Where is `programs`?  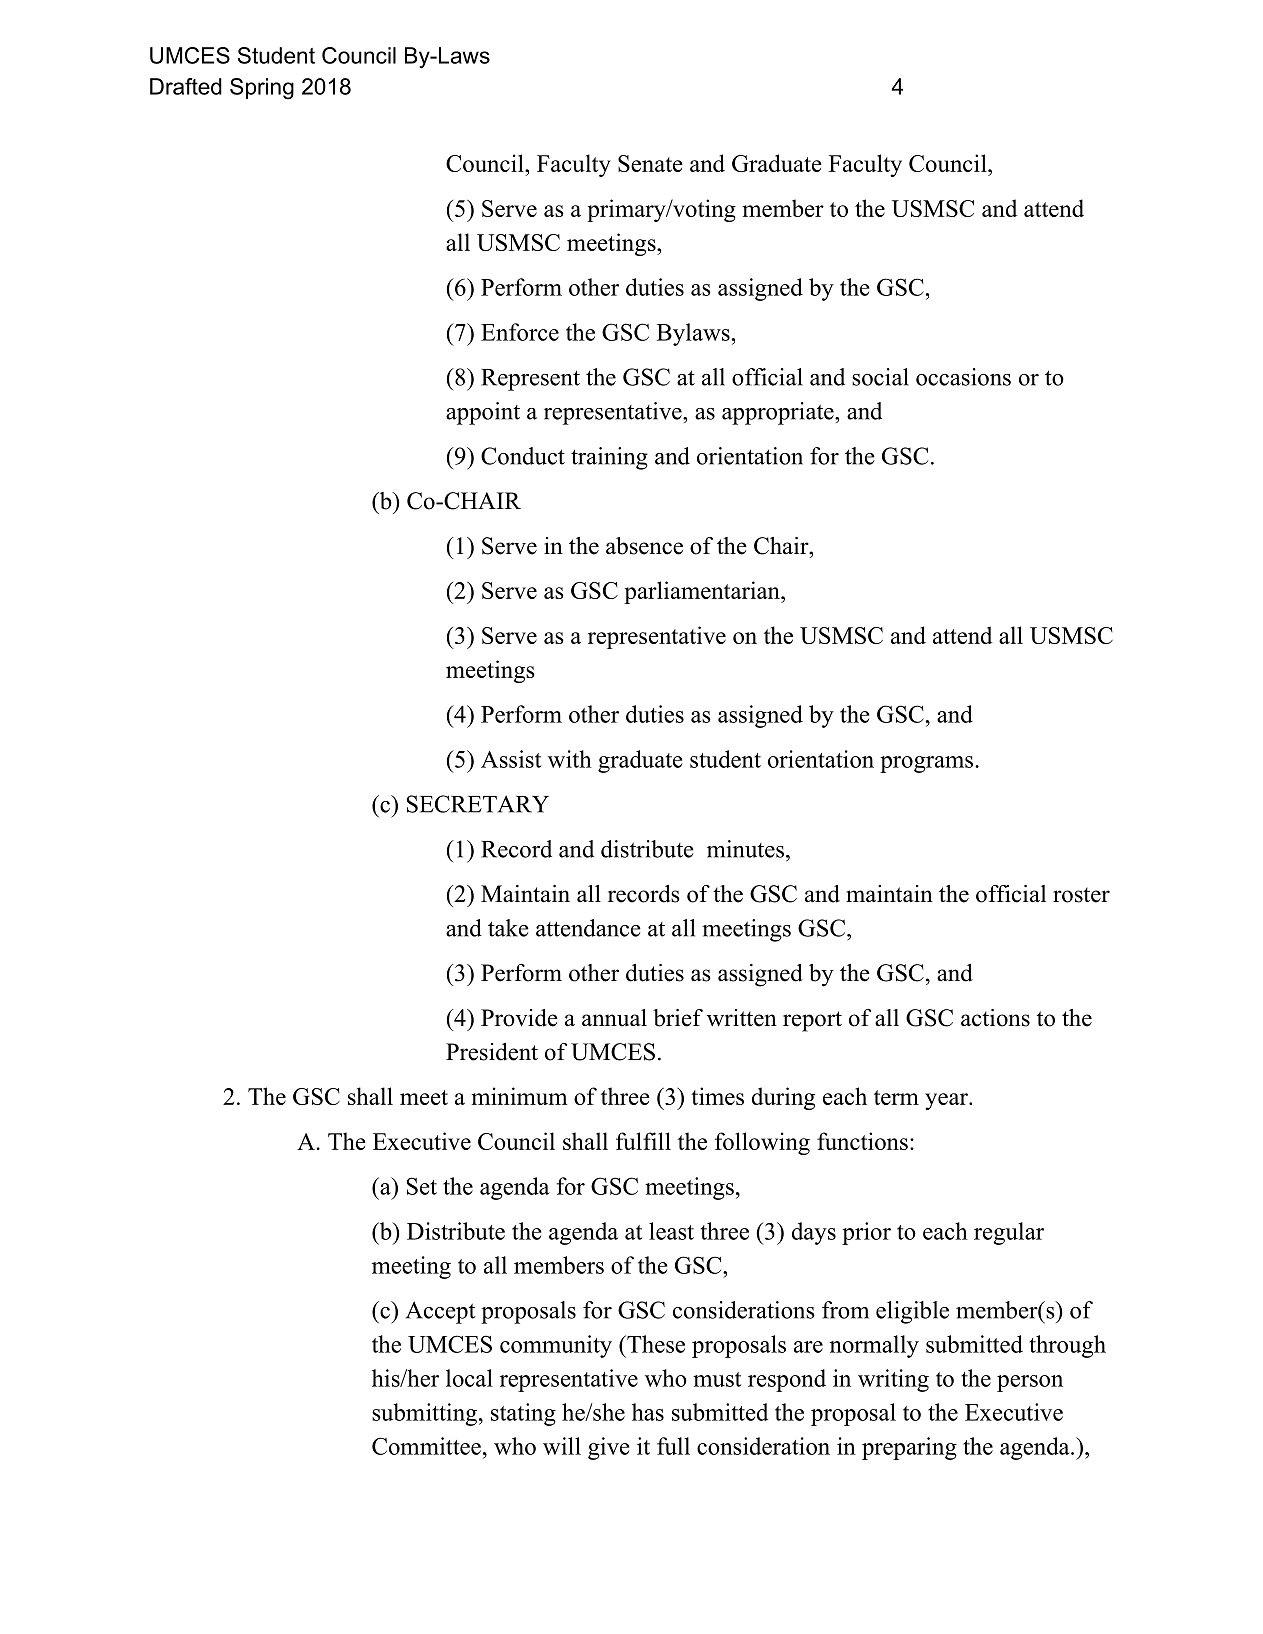
programs is located at coordinates (926, 764).
